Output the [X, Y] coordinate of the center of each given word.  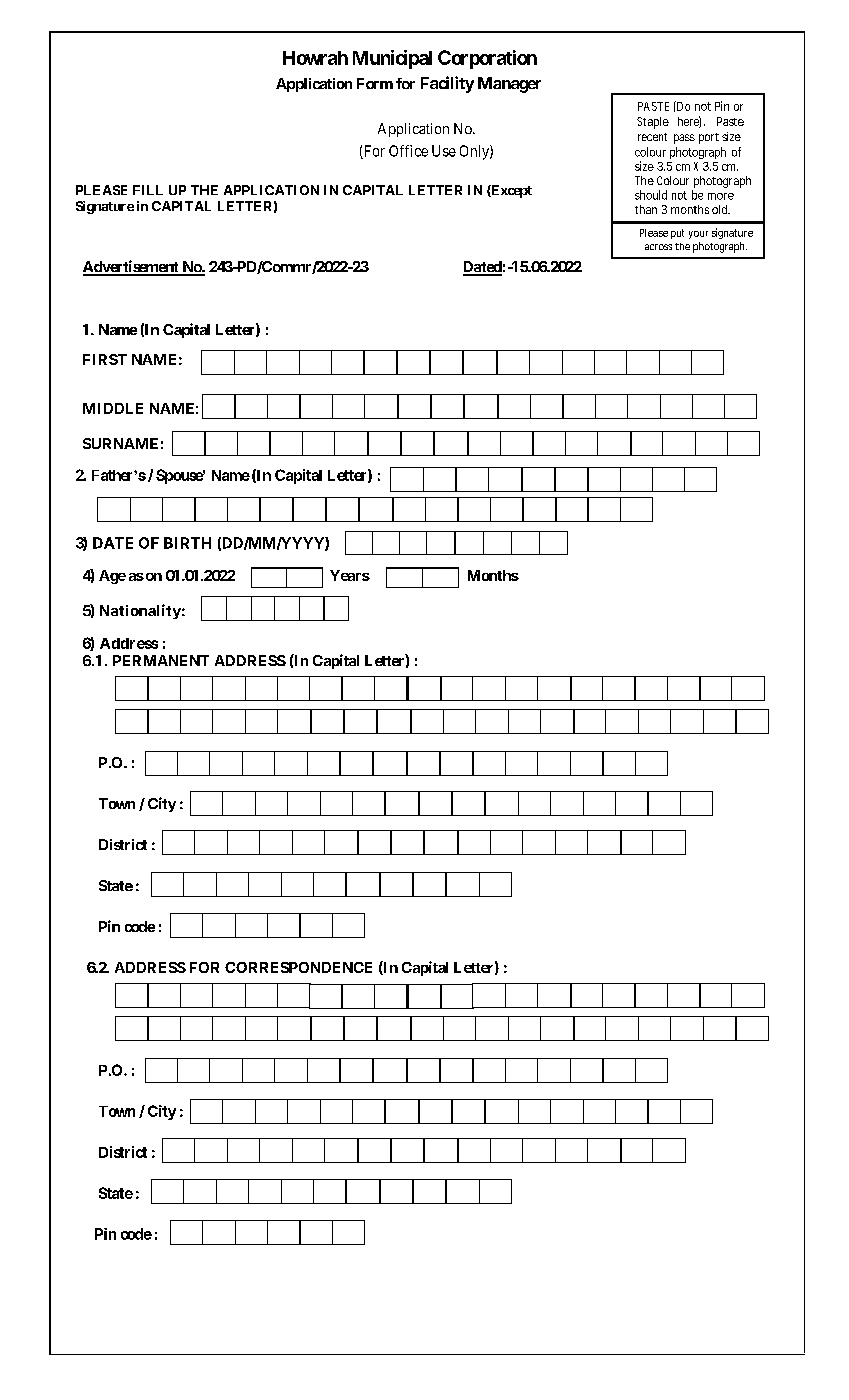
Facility [447, 84]
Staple [653, 123]
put [677, 234]
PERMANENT [161, 660]
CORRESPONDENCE [298, 967]
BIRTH [187, 543]
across [658, 247]
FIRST [105, 359]
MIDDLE [113, 408]
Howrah [315, 58]
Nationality [140, 611]
